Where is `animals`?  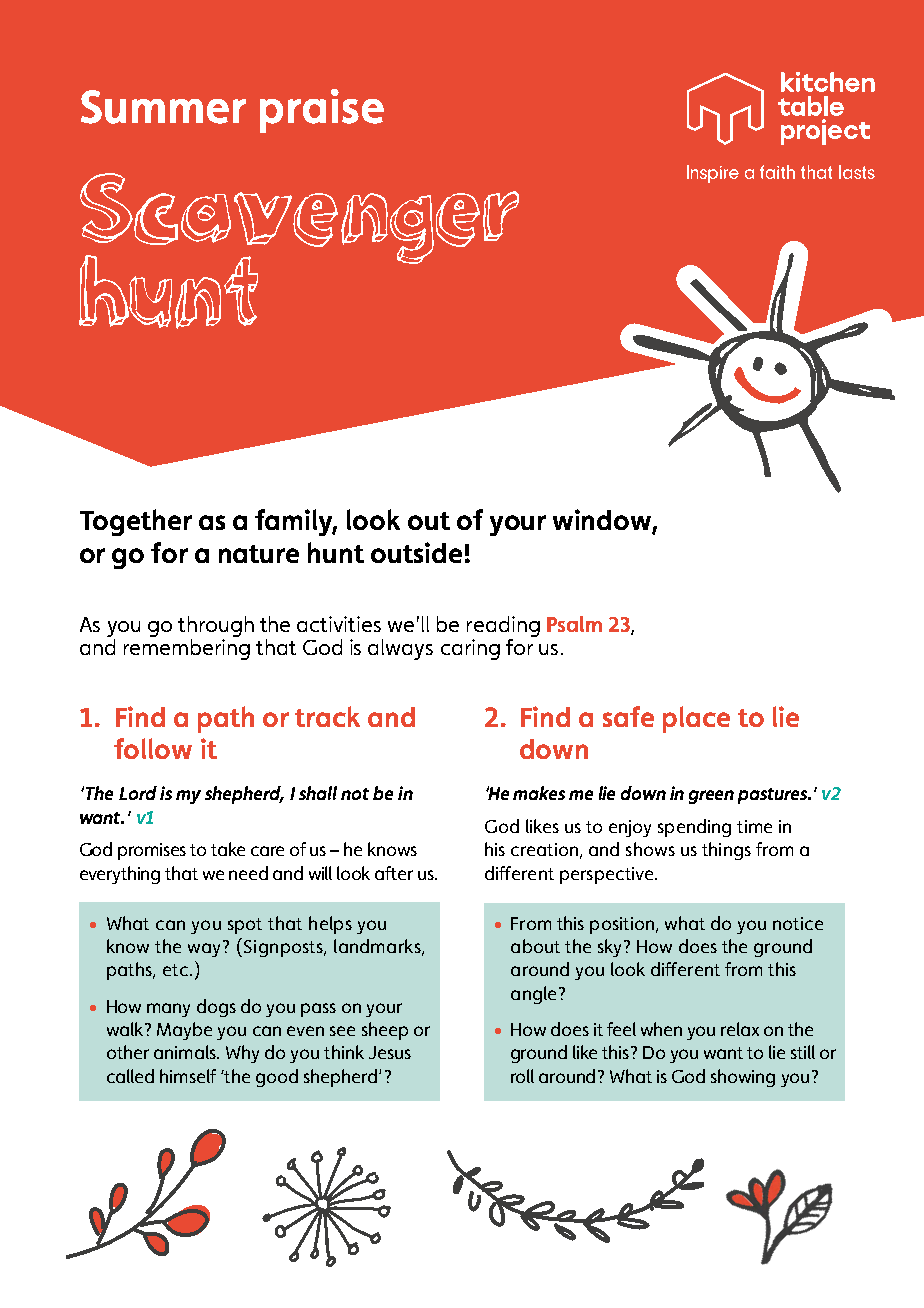 animals is located at coordinates (186, 1052).
